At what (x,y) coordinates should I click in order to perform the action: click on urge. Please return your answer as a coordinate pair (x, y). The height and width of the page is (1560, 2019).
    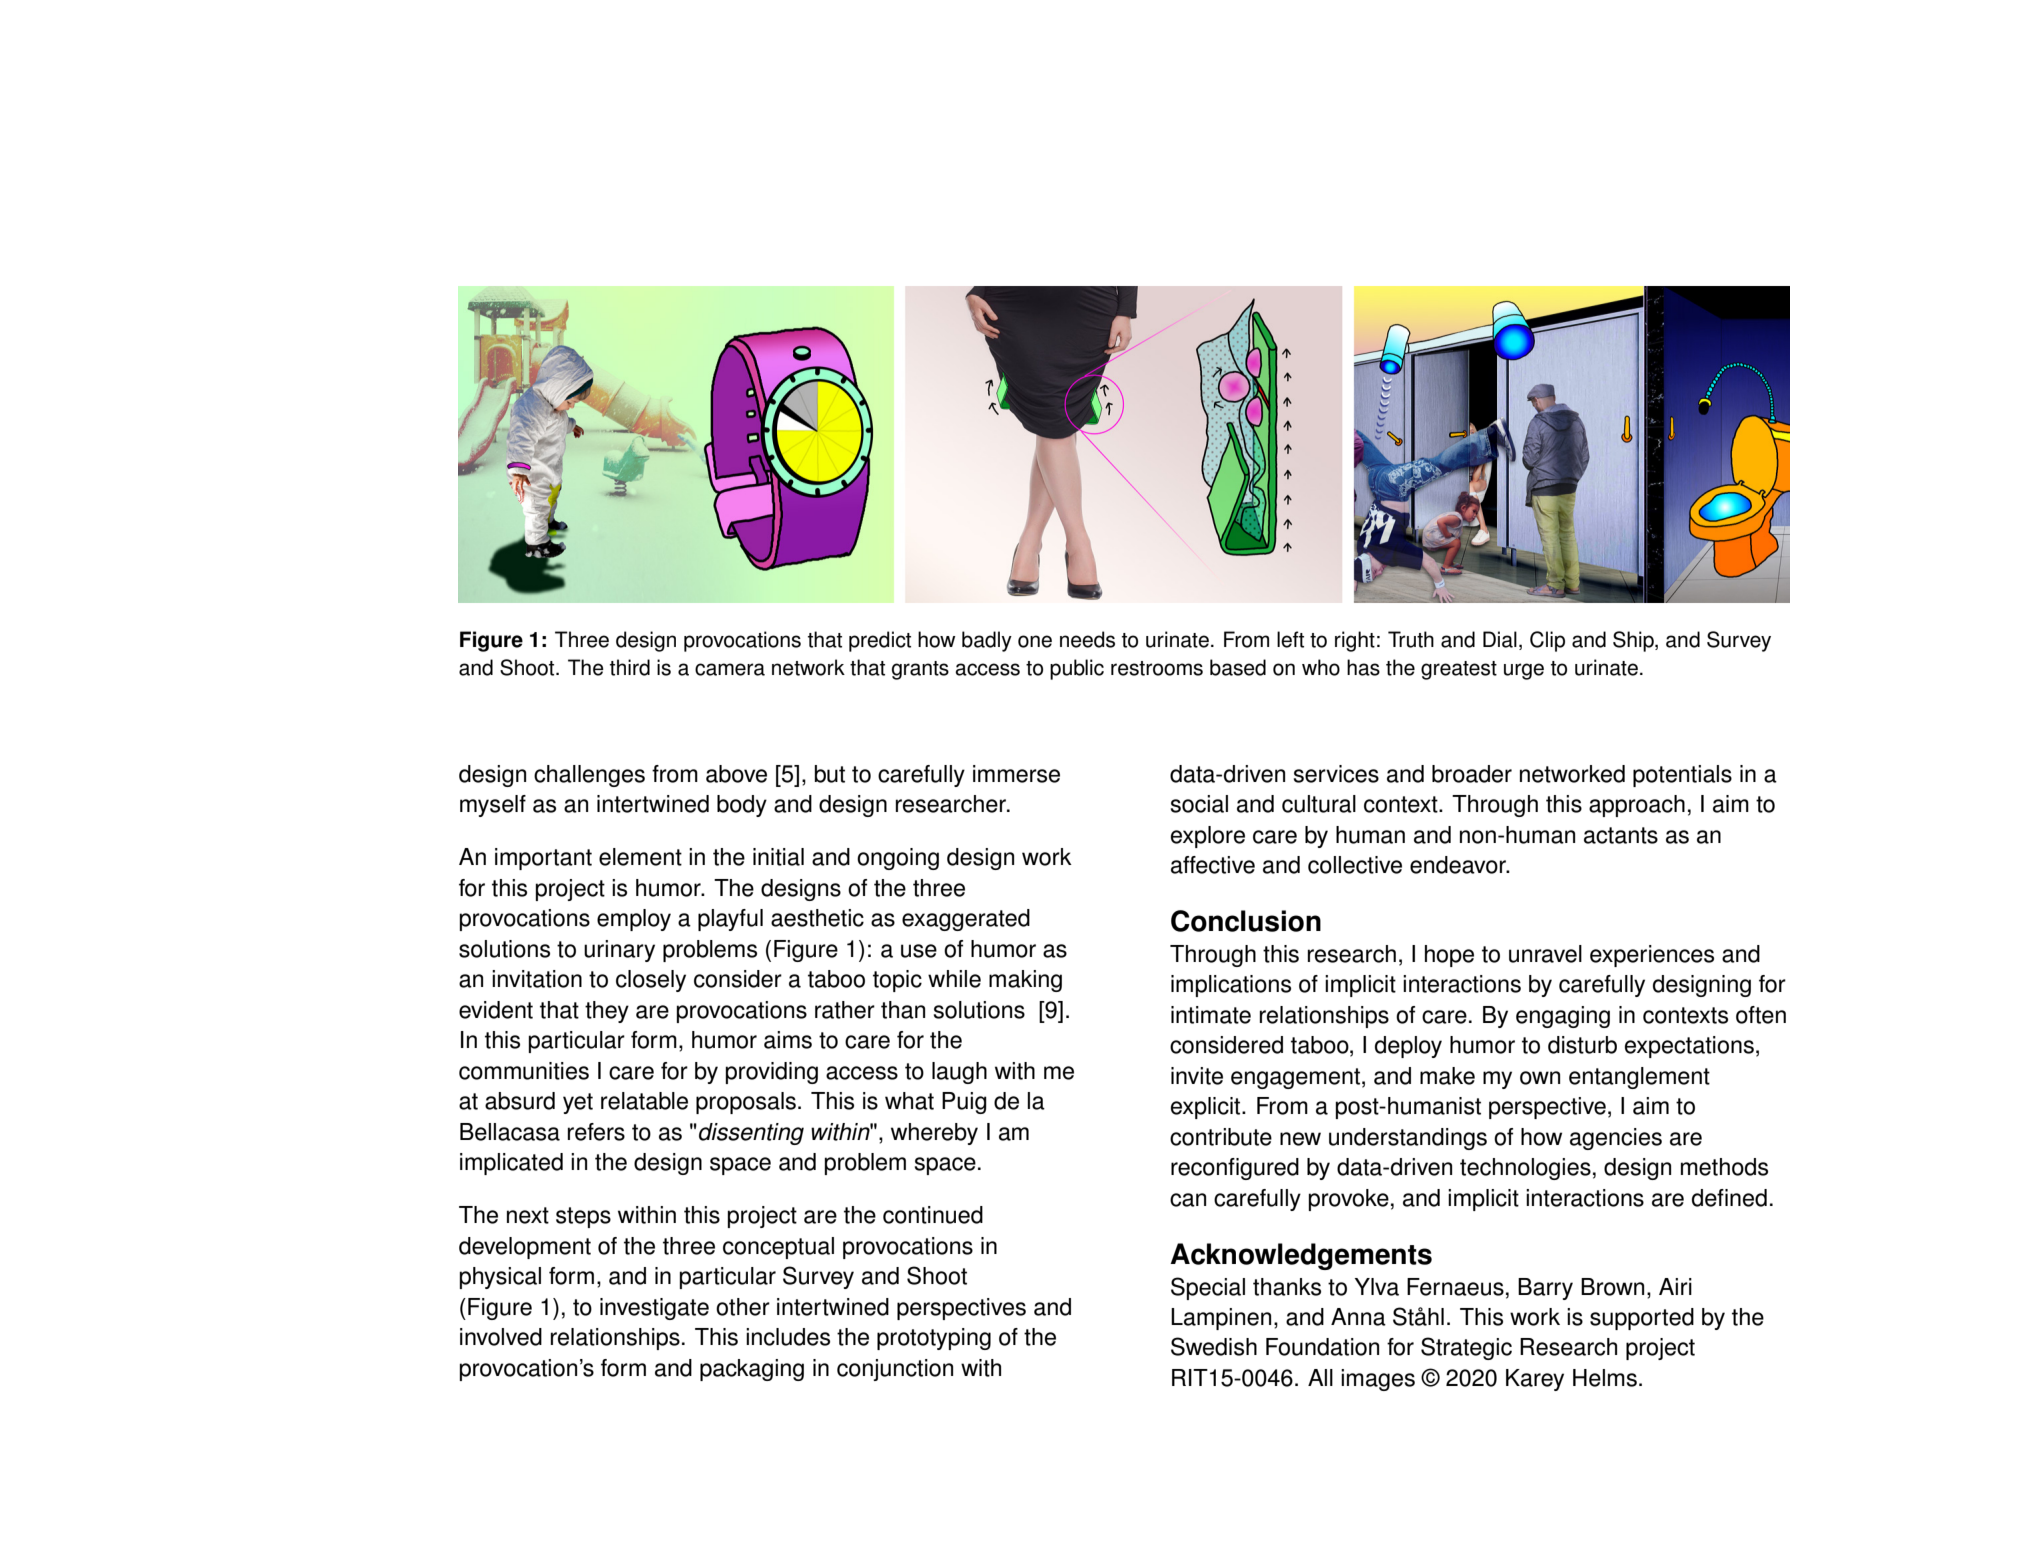
    Looking at the image, I should click on (1524, 671).
